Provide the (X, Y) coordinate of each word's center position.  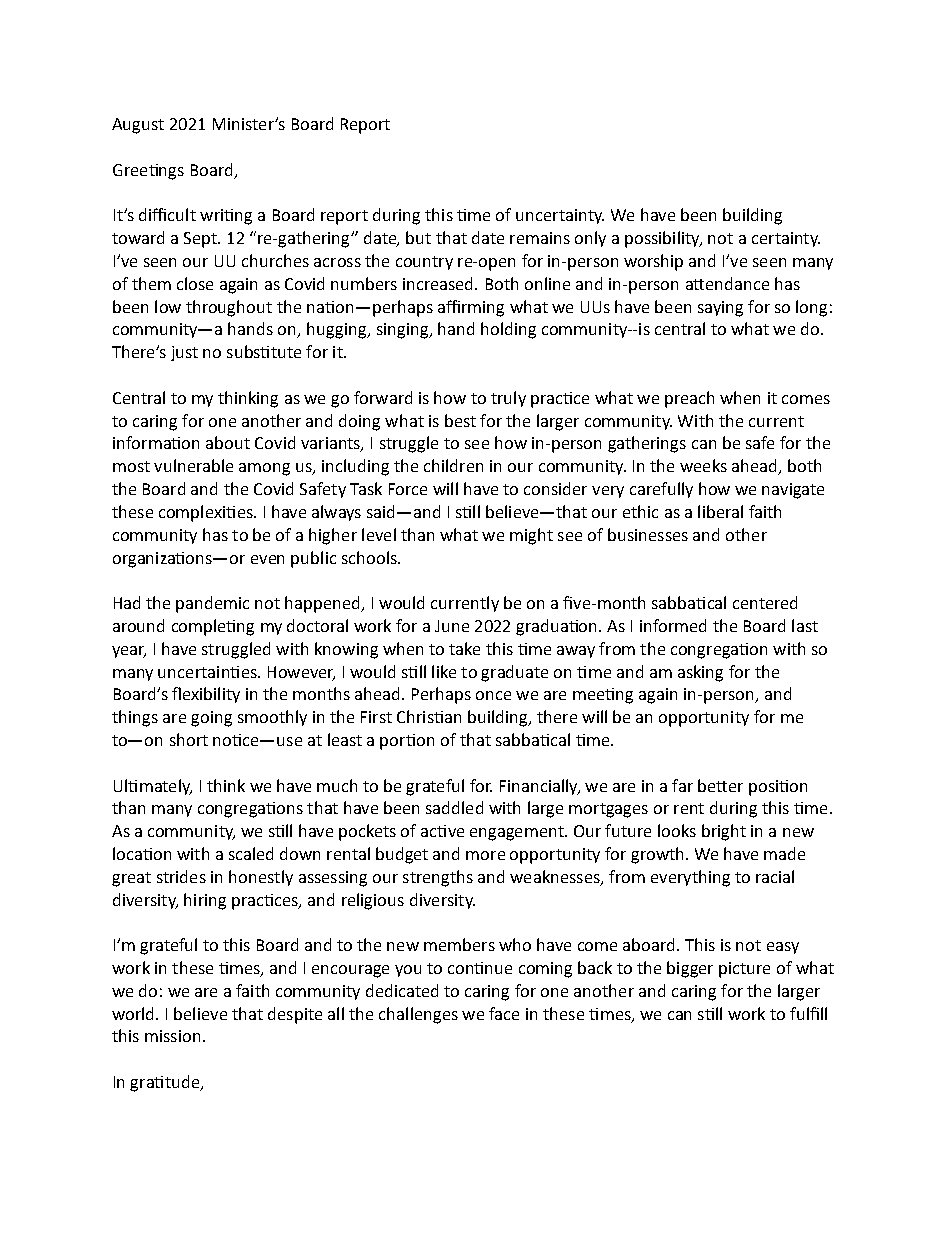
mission (172, 1036)
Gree (131, 170)
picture (744, 970)
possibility (663, 239)
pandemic (212, 604)
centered (765, 602)
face (504, 1013)
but (418, 237)
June (452, 626)
